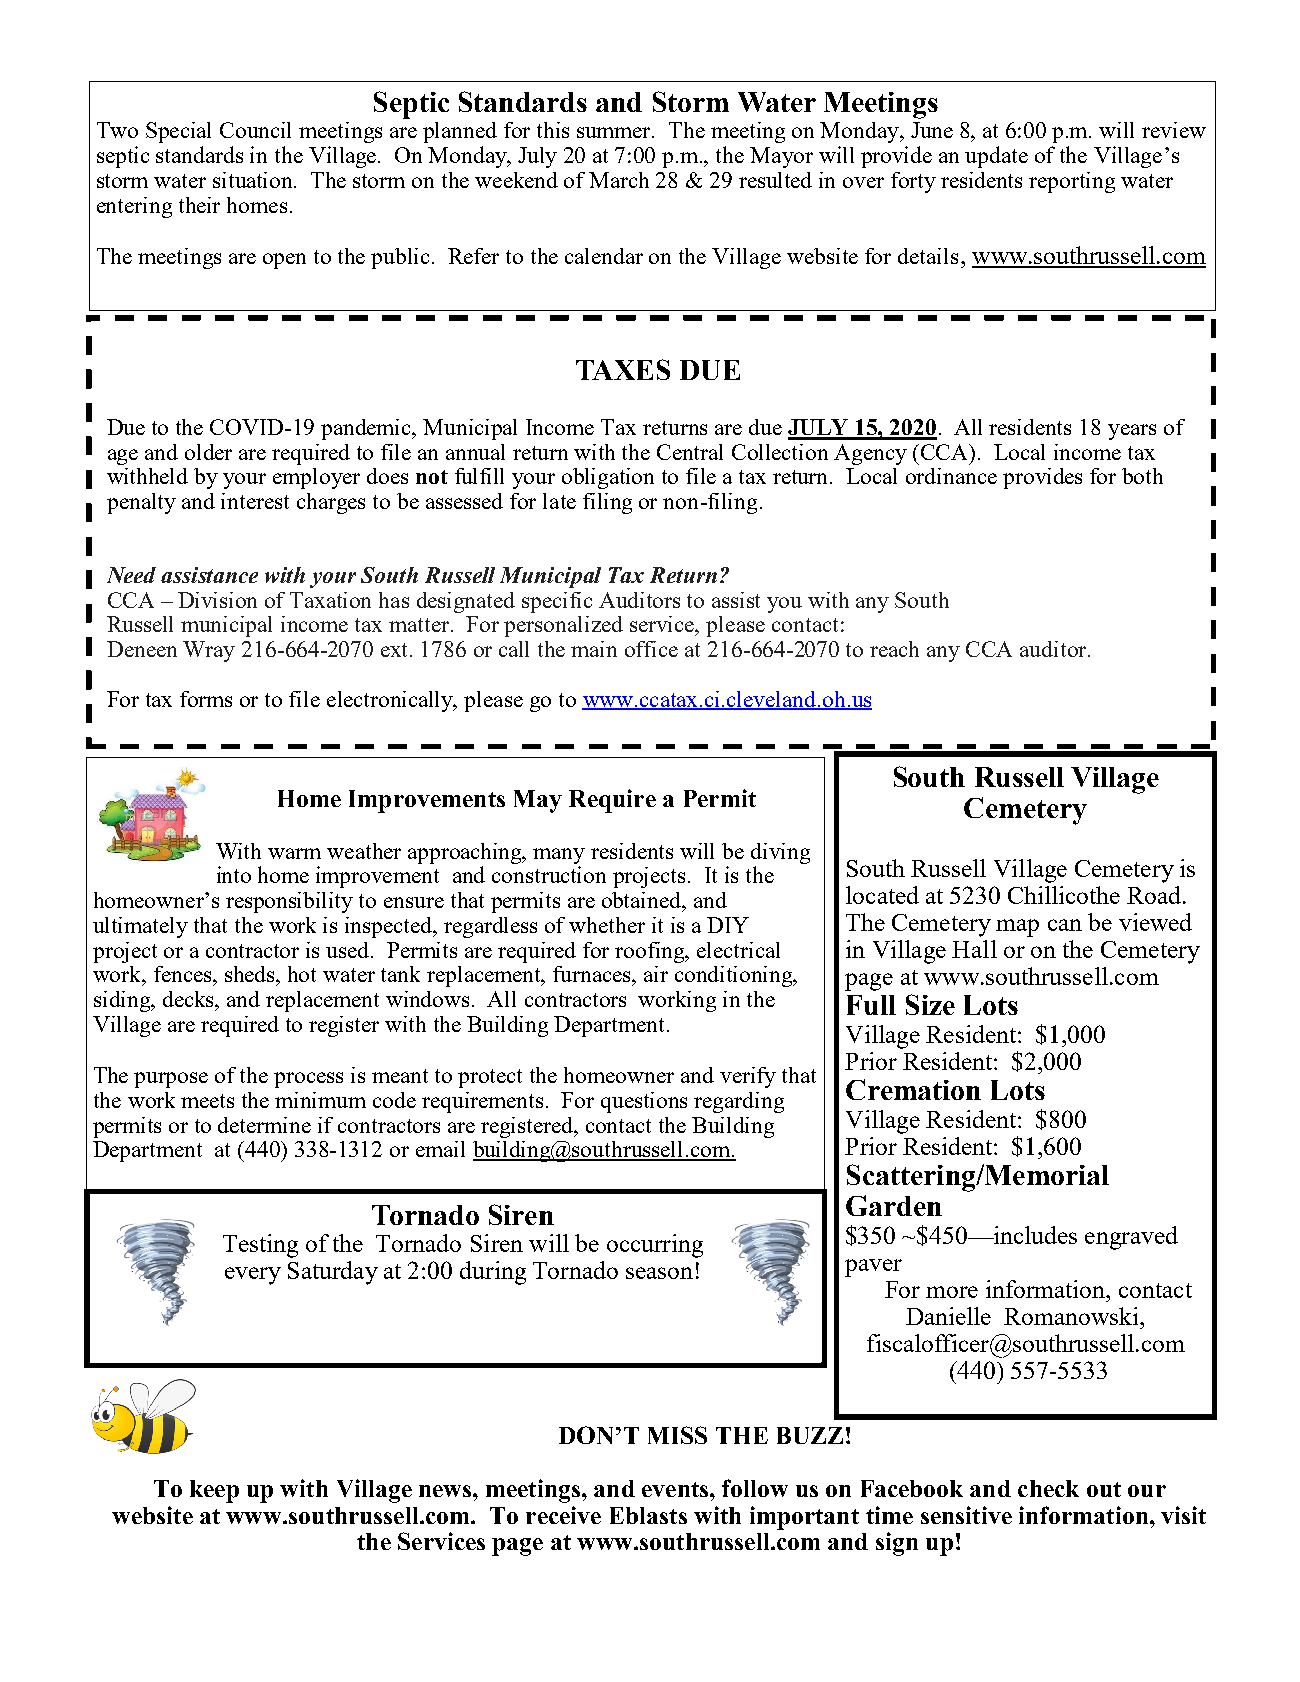 Image resolution: width=1300 pixels, height=1682 pixels. What do you see at coordinates (214, 1491) in the screenshot?
I see `keep` at bounding box center [214, 1491].
